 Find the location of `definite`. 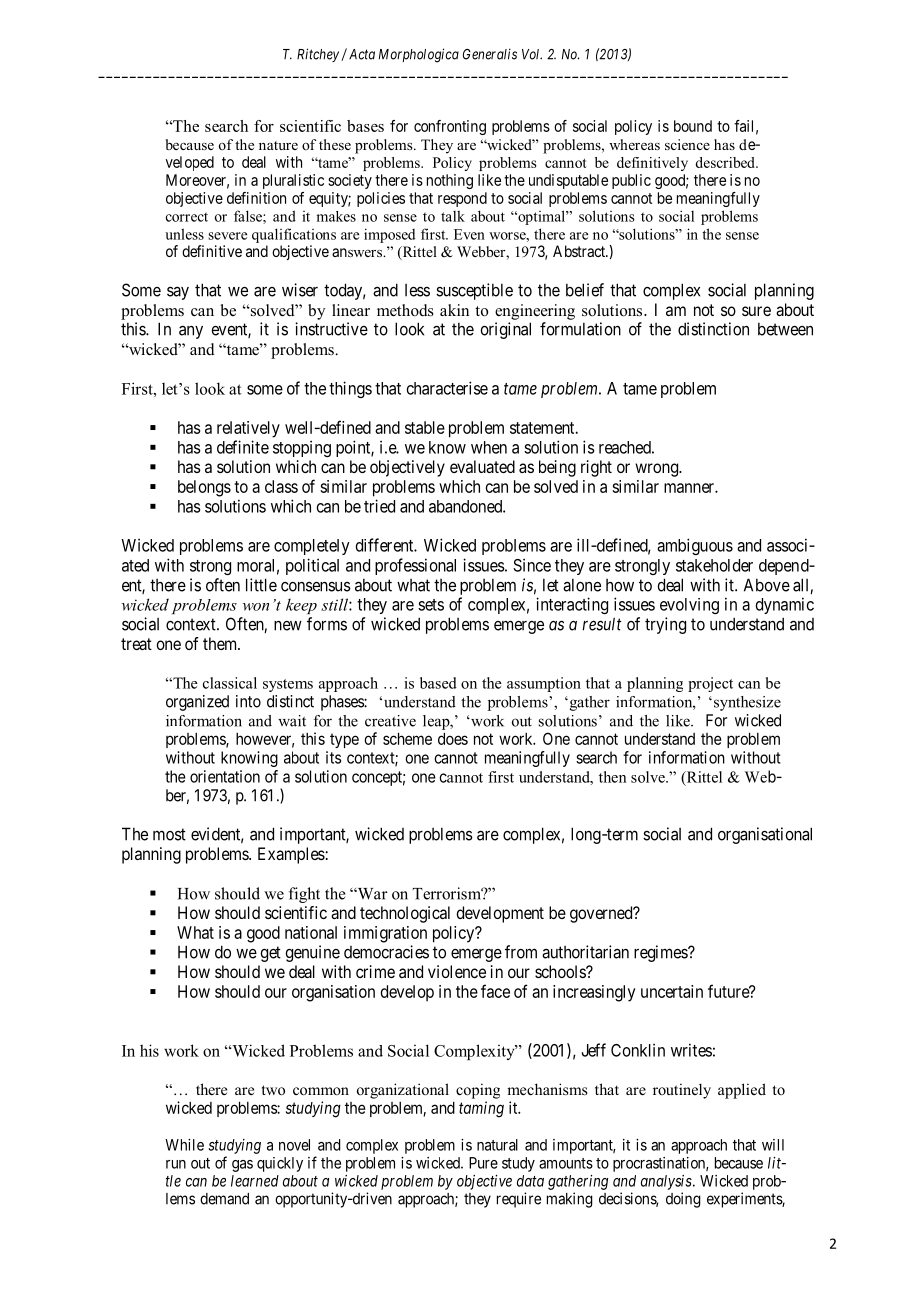

definite is located at coordinates (243, 447).
